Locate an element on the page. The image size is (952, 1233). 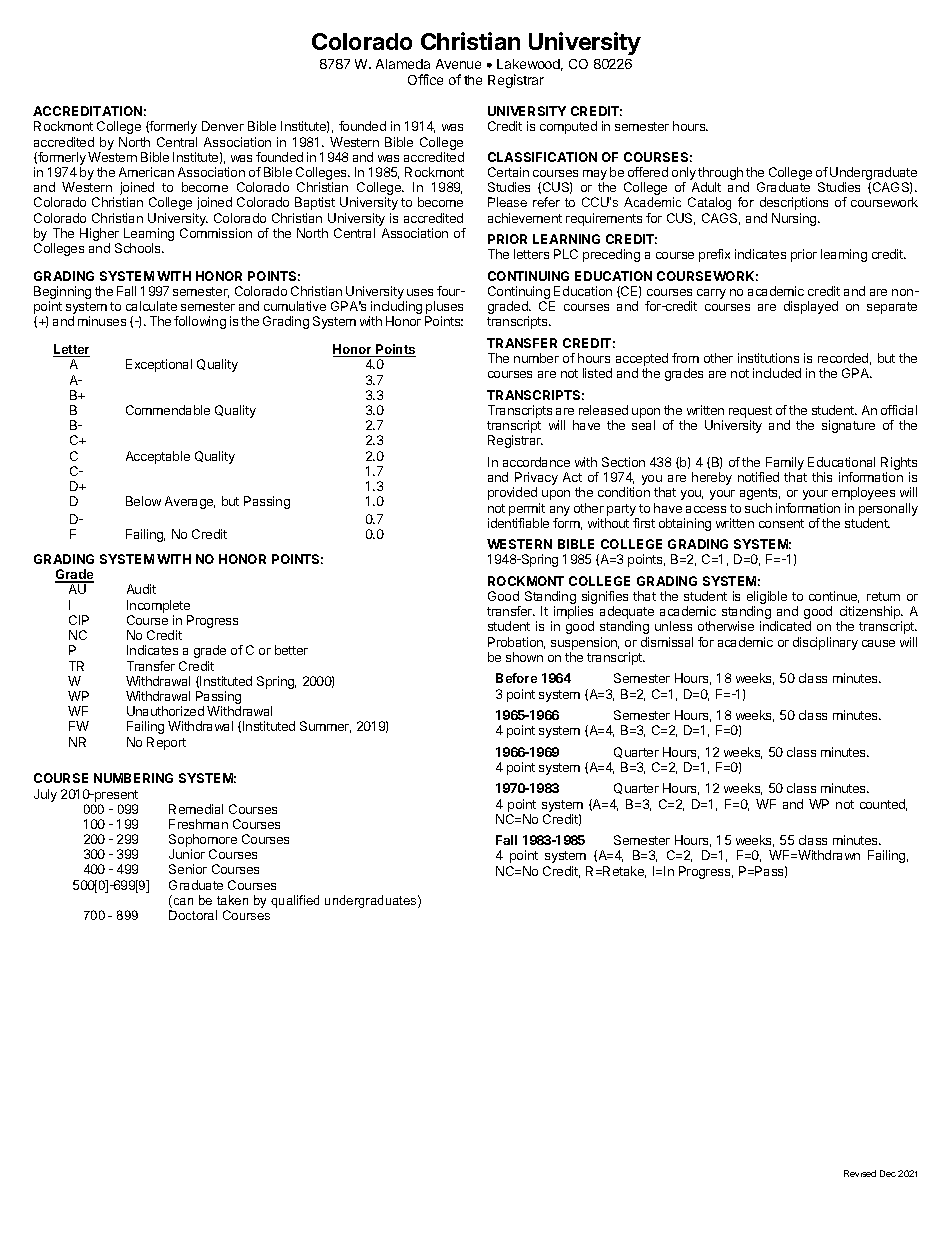
Dec is located at coordinates (888, 1173).
